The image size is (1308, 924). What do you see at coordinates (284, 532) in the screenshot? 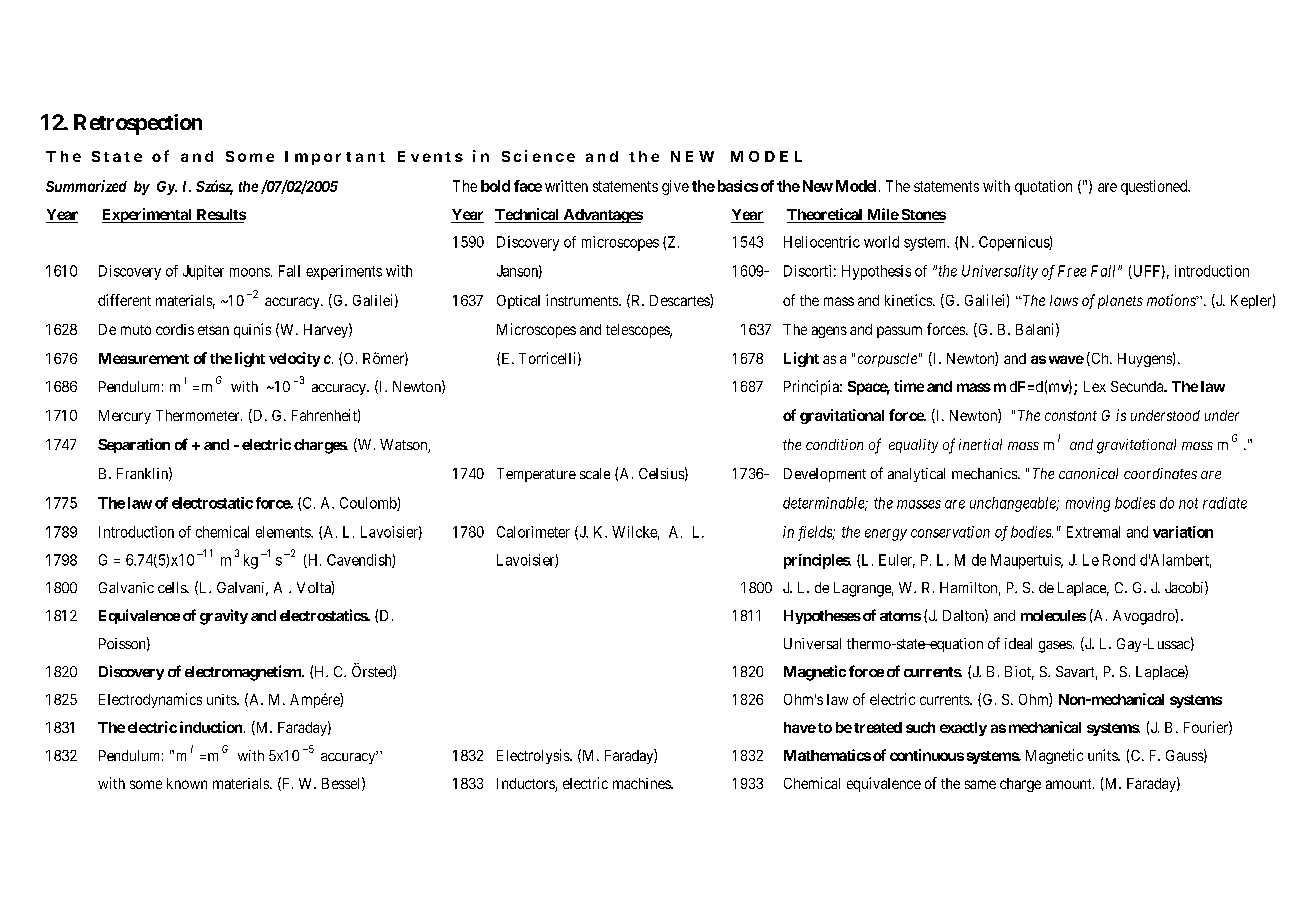
I see `elements` at bounding box center [284, 532].
